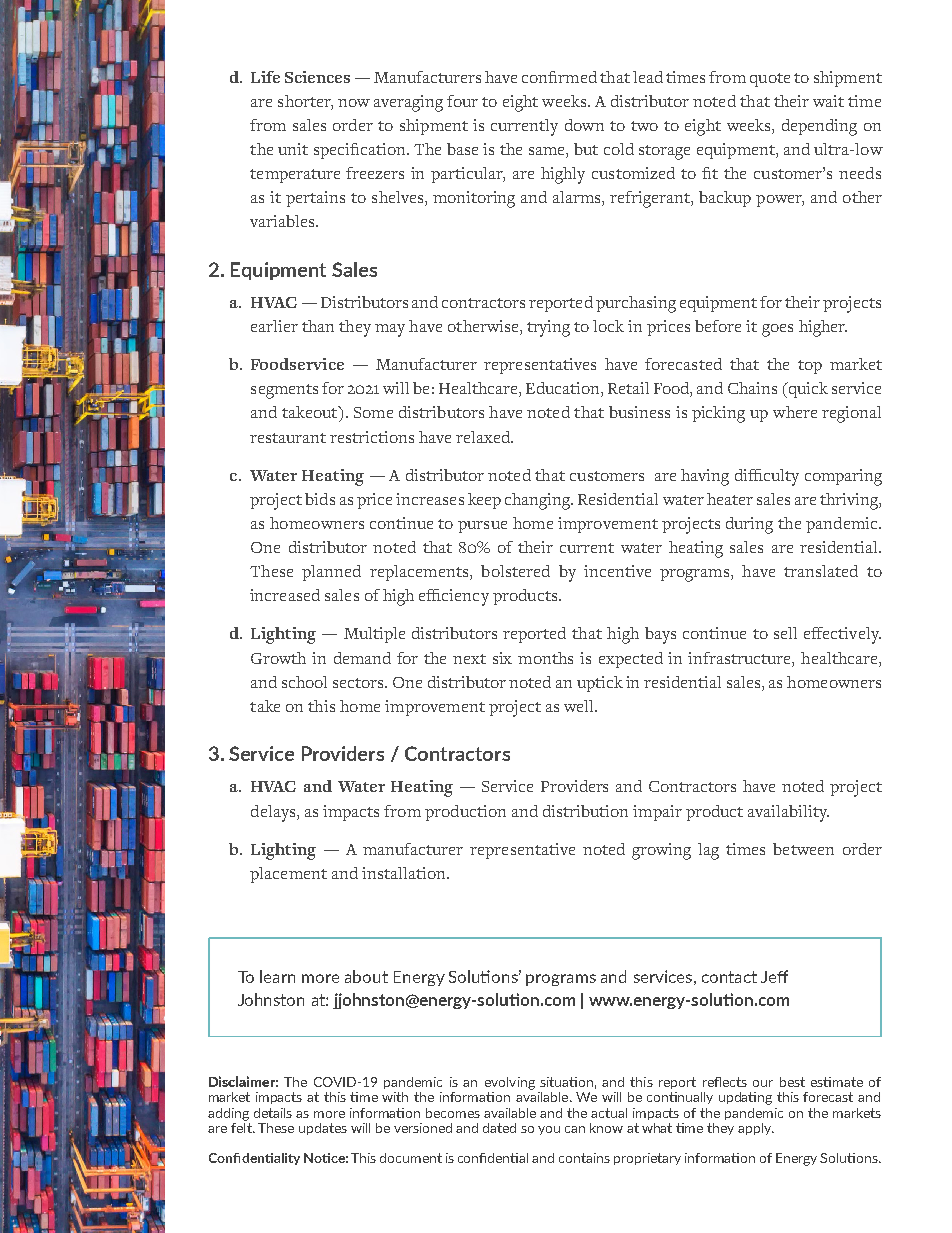 This document has height=1233, width=952. Describe the element at coordinates (767, 477) in the document. I see `difficulty` at that location.
